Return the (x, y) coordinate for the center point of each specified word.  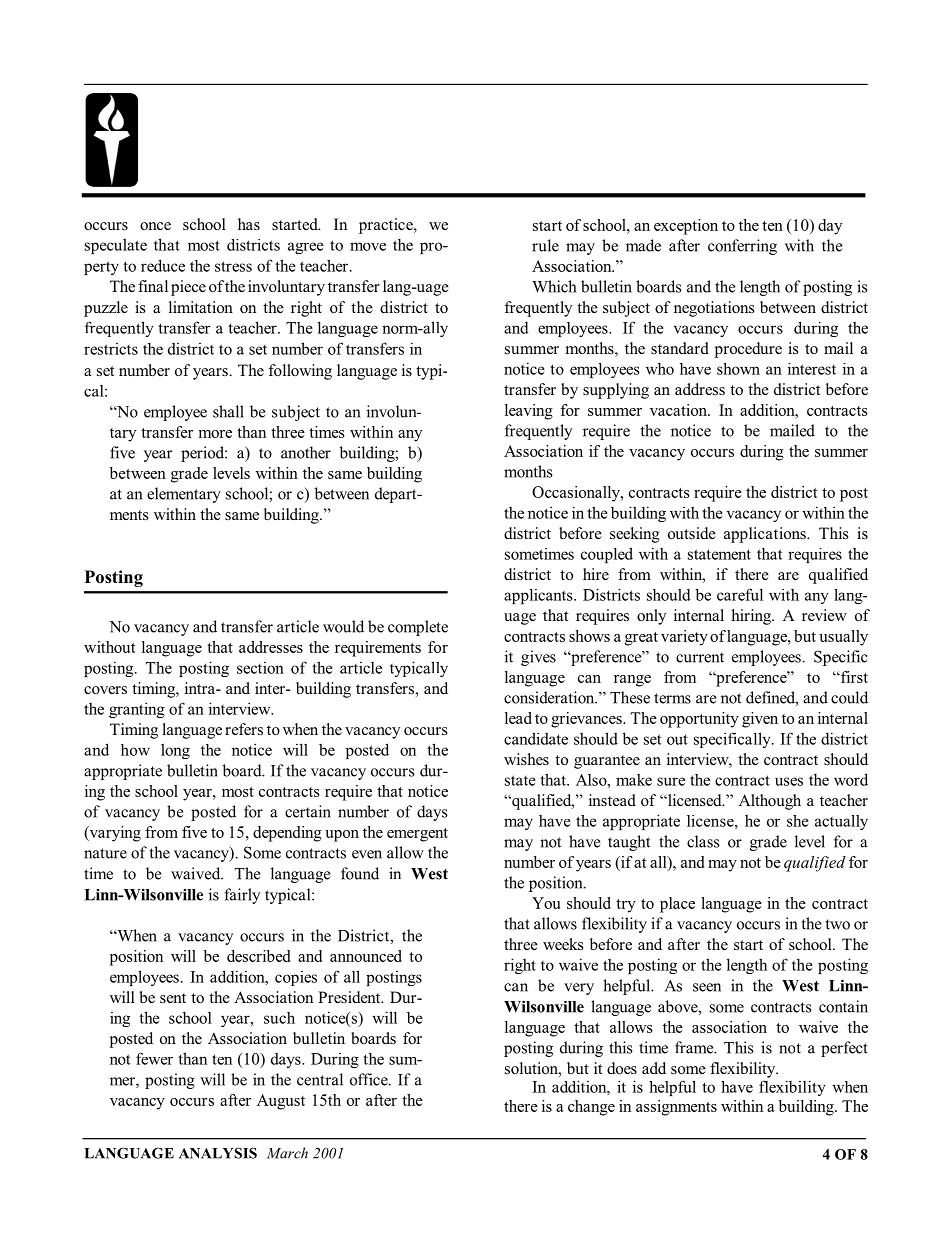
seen (707, 987)
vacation (679, 410)
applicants (539, 596)
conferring (742, 247)
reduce (163, 265)
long (175, 751)
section (260, 668)
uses (789, 781)
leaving (529, 412)
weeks (563, 944)
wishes (526, 759)
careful (740, 594)
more (215, 434)
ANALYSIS (218, 1153)
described (258, 956)
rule (545, 245)
